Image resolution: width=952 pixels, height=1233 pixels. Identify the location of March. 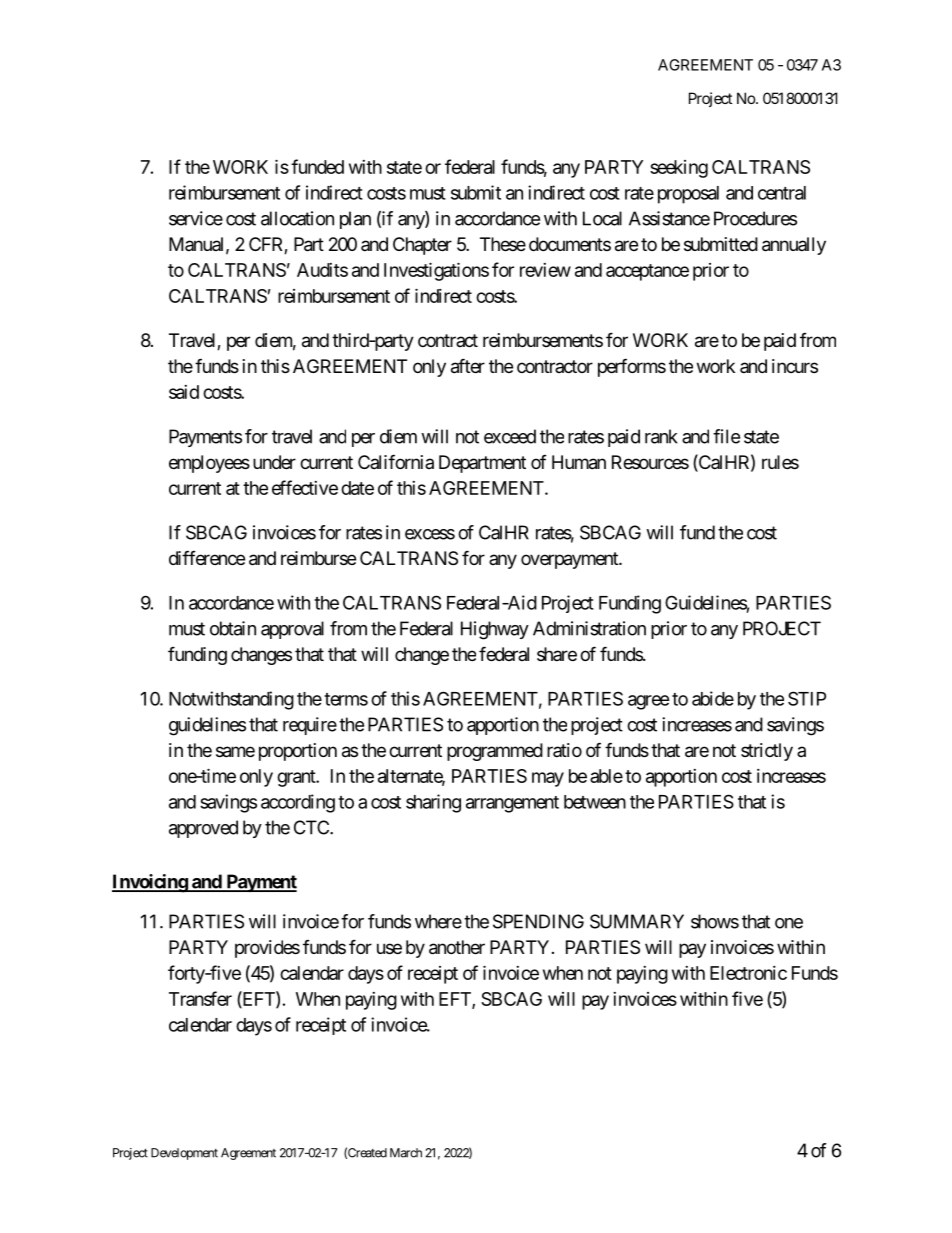
(406, 1153).
